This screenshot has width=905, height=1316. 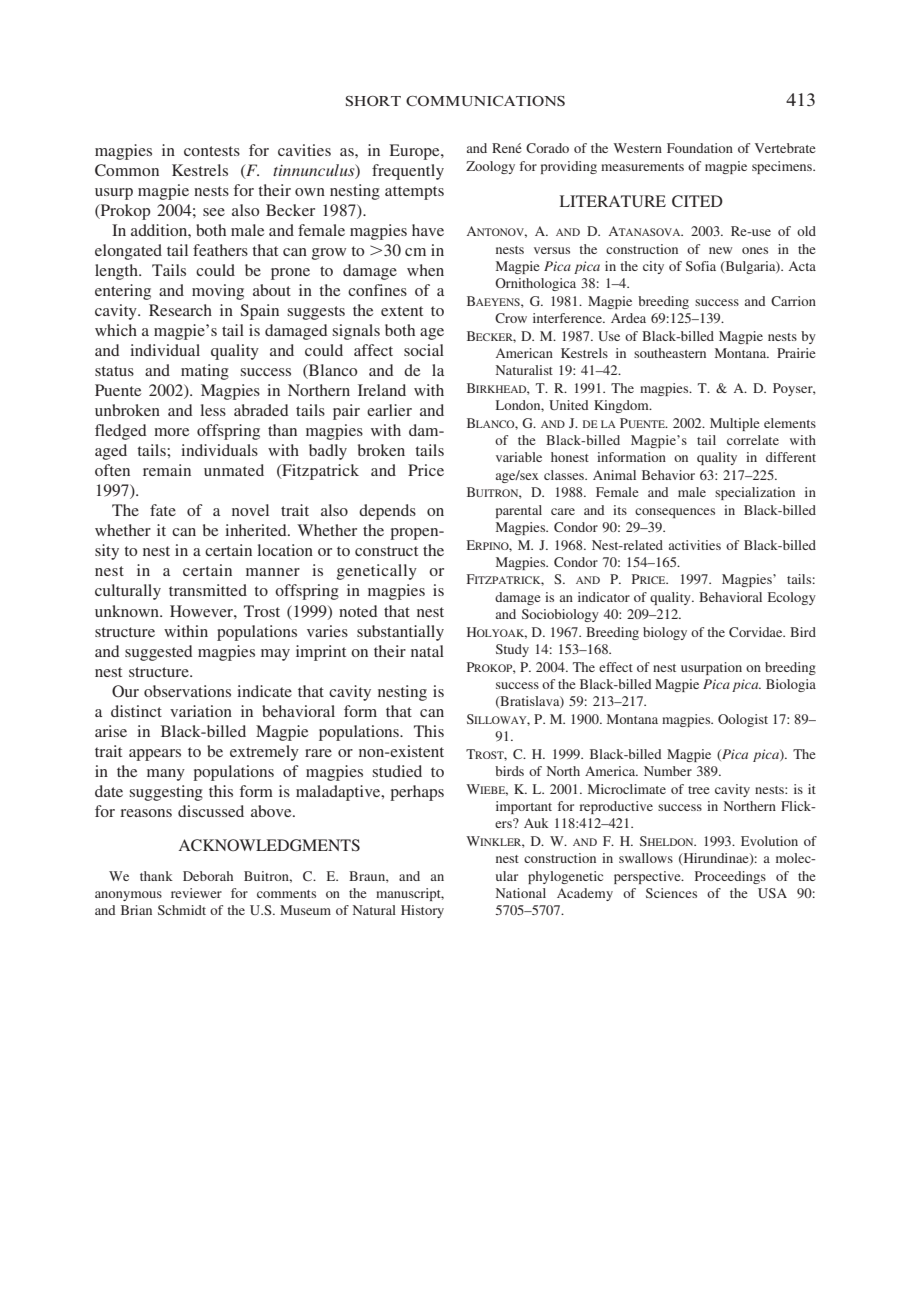 What do you see at coordinates (171, 432) in the screenshot?
I see `more` at bounding box center [171, 432].
